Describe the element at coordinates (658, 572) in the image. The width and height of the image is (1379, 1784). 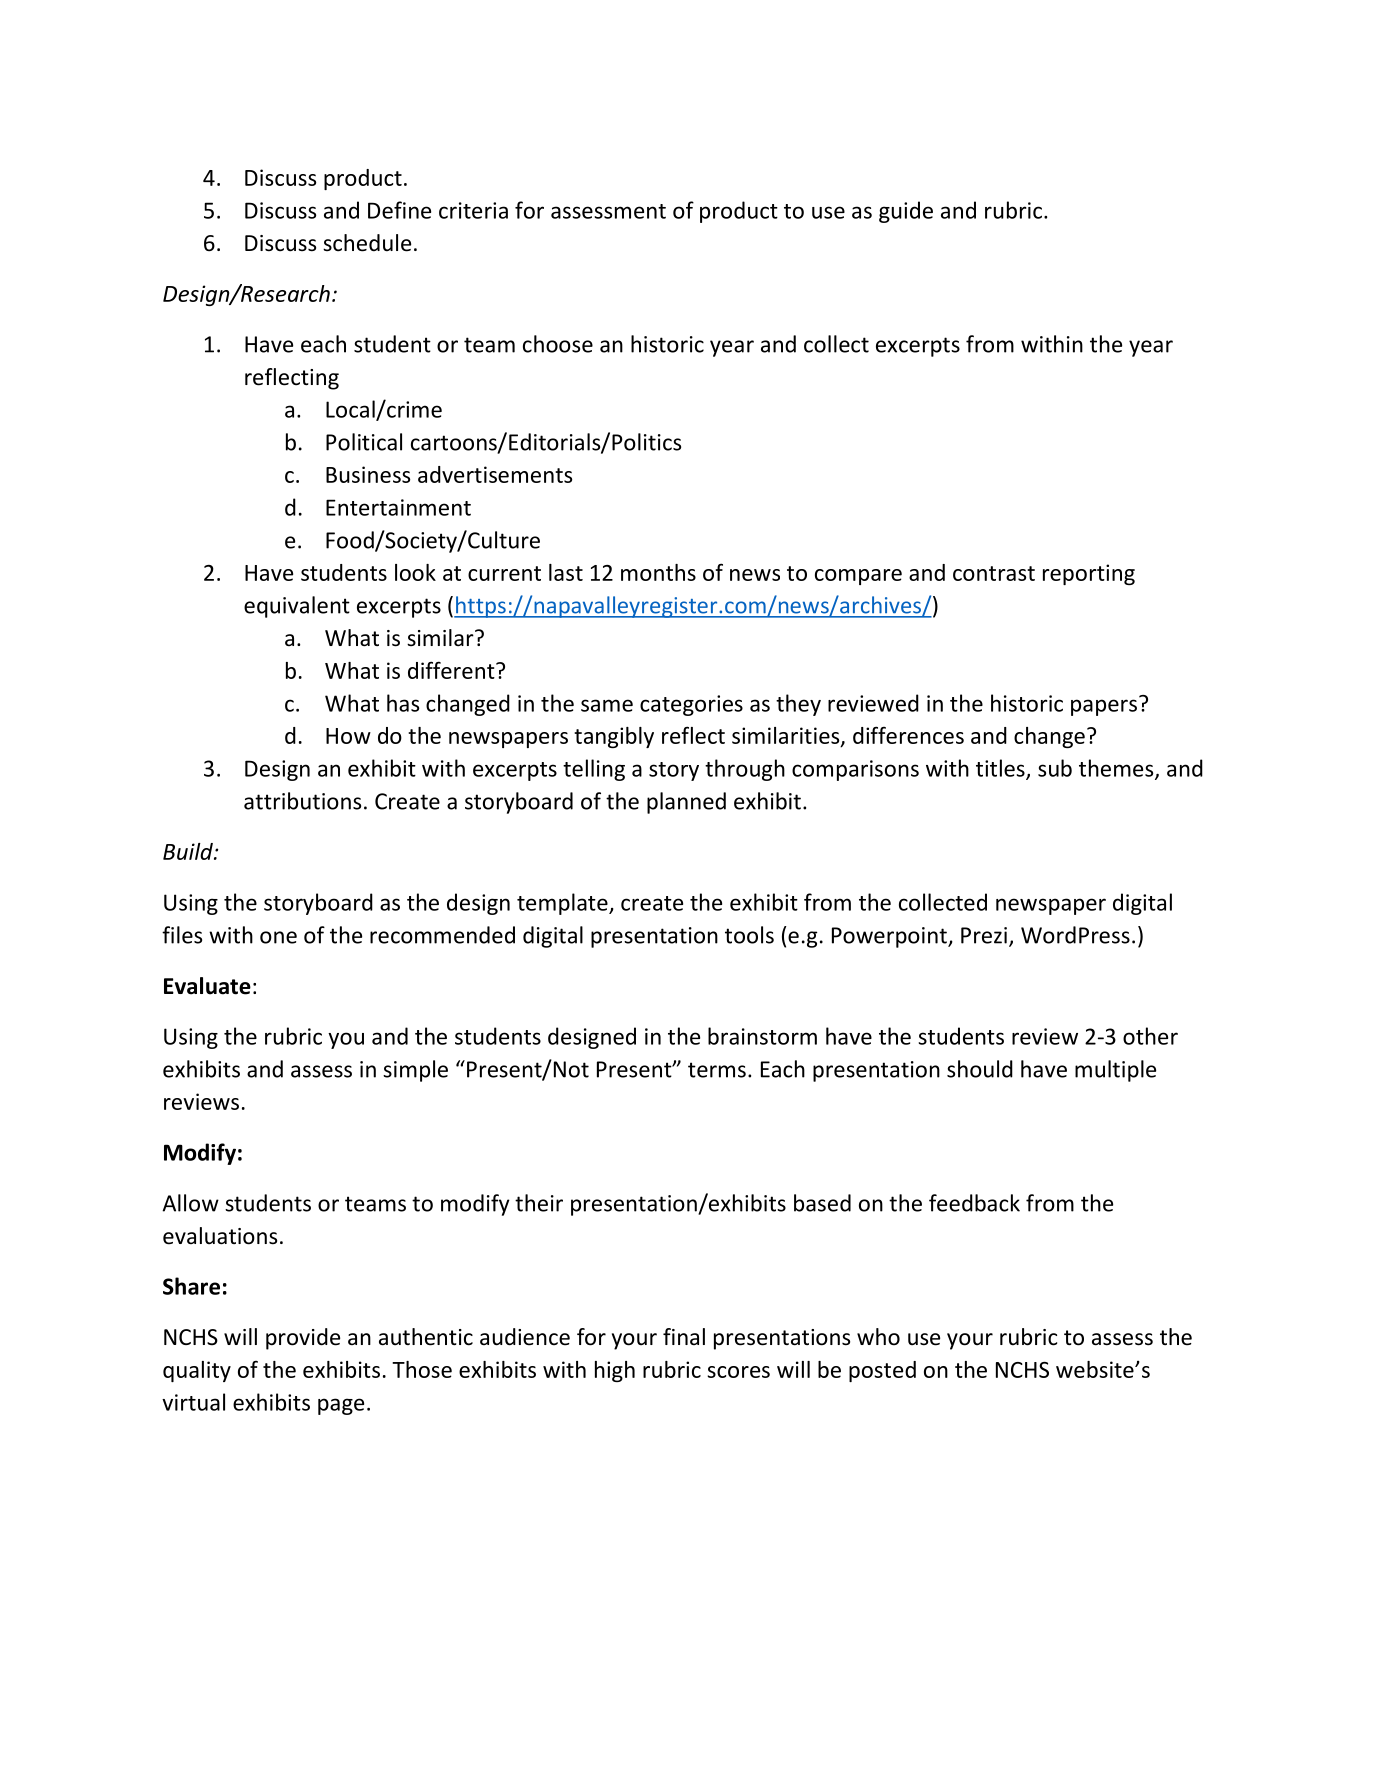
I see `months` at that location.
